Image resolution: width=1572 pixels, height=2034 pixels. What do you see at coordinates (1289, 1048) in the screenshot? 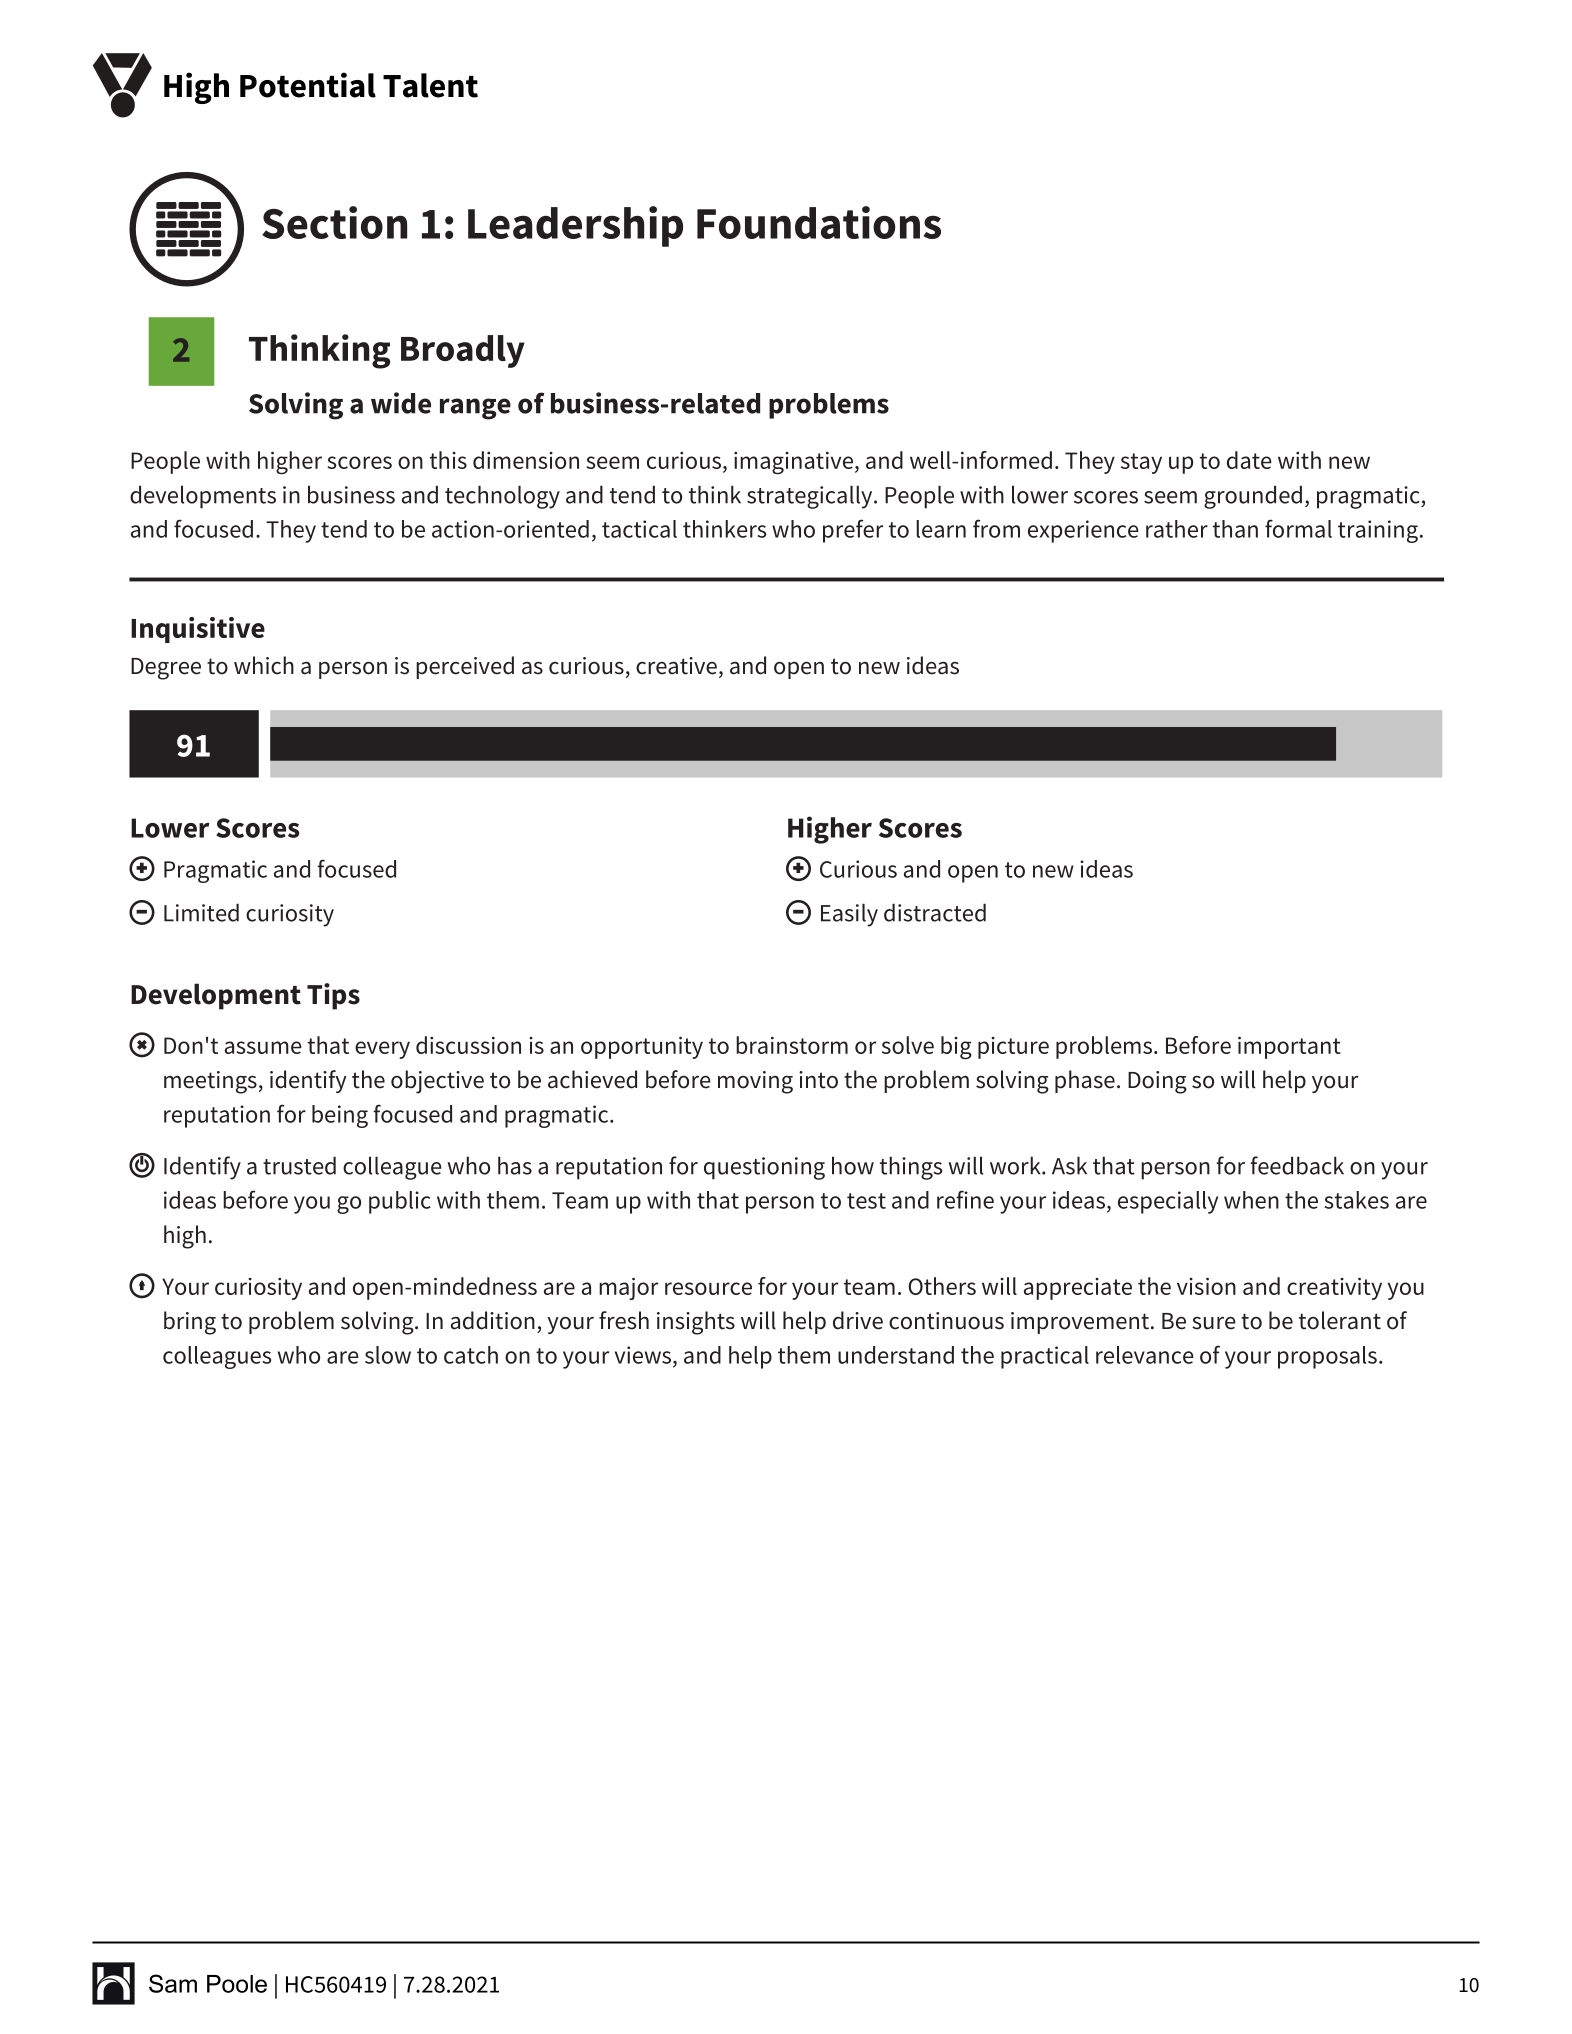
I see `important` at bounding box center [1289, 1048].
